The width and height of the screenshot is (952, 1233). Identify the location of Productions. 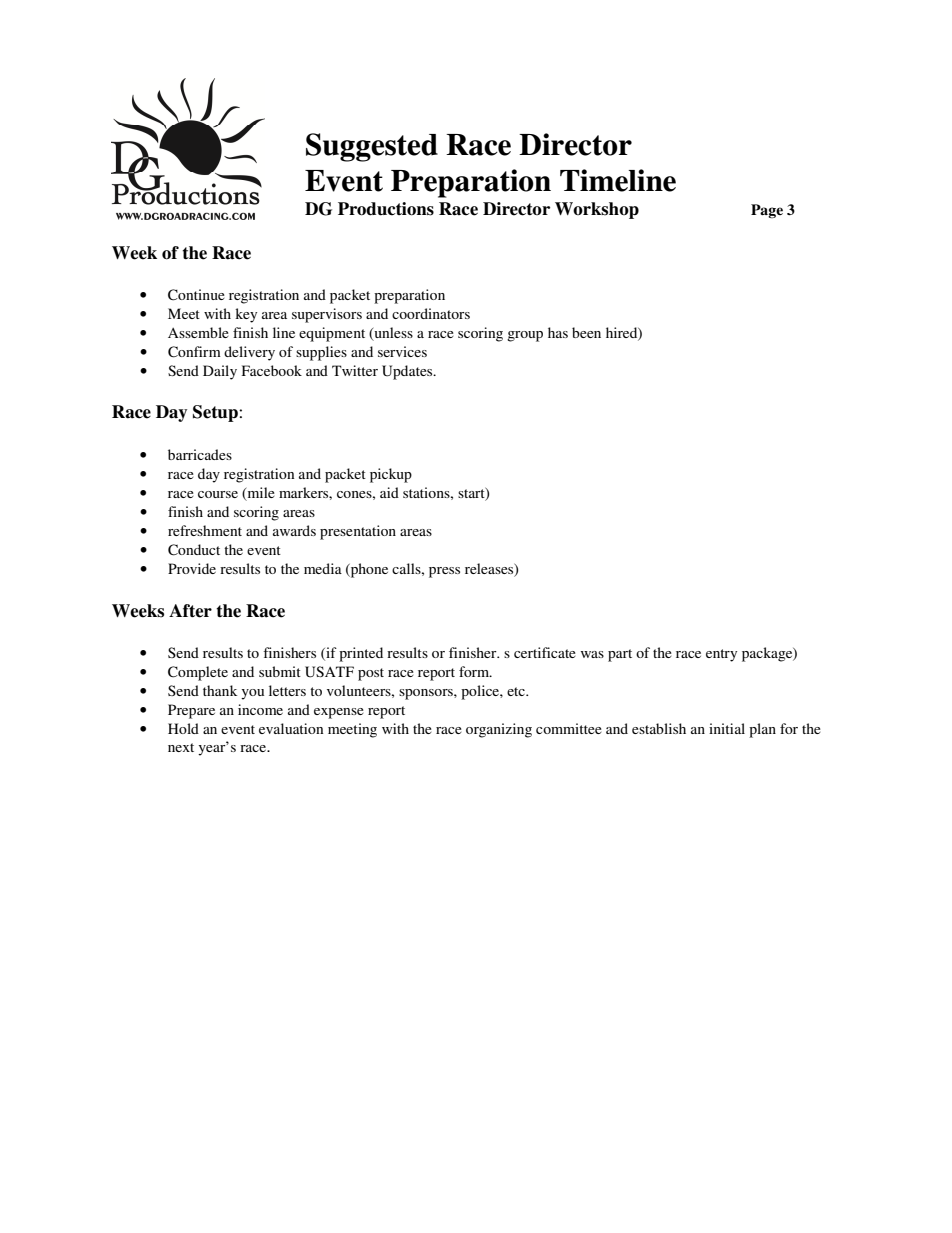
(386, 209).
